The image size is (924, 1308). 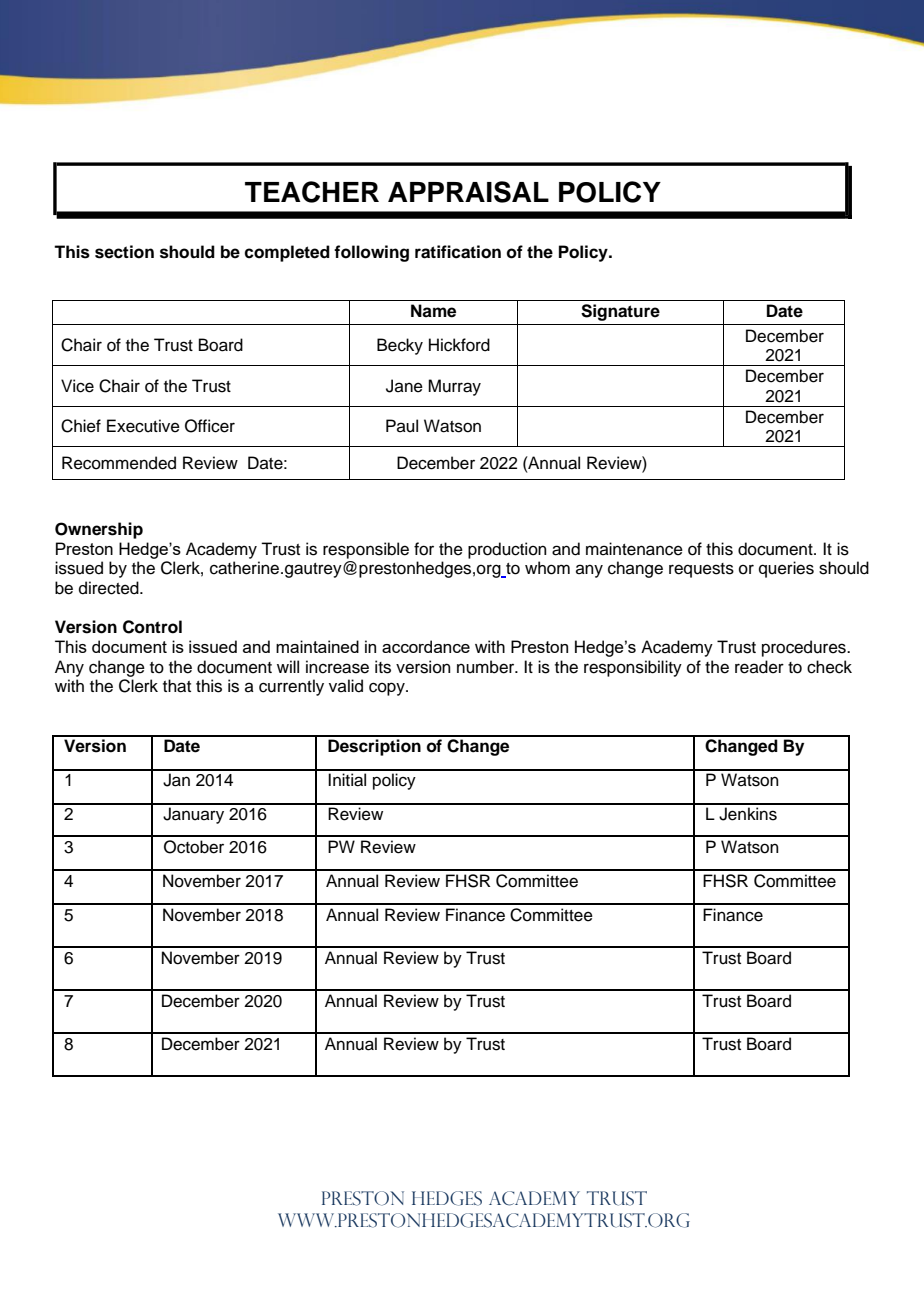 I want to click on requests, so click(x=701, y=570).
